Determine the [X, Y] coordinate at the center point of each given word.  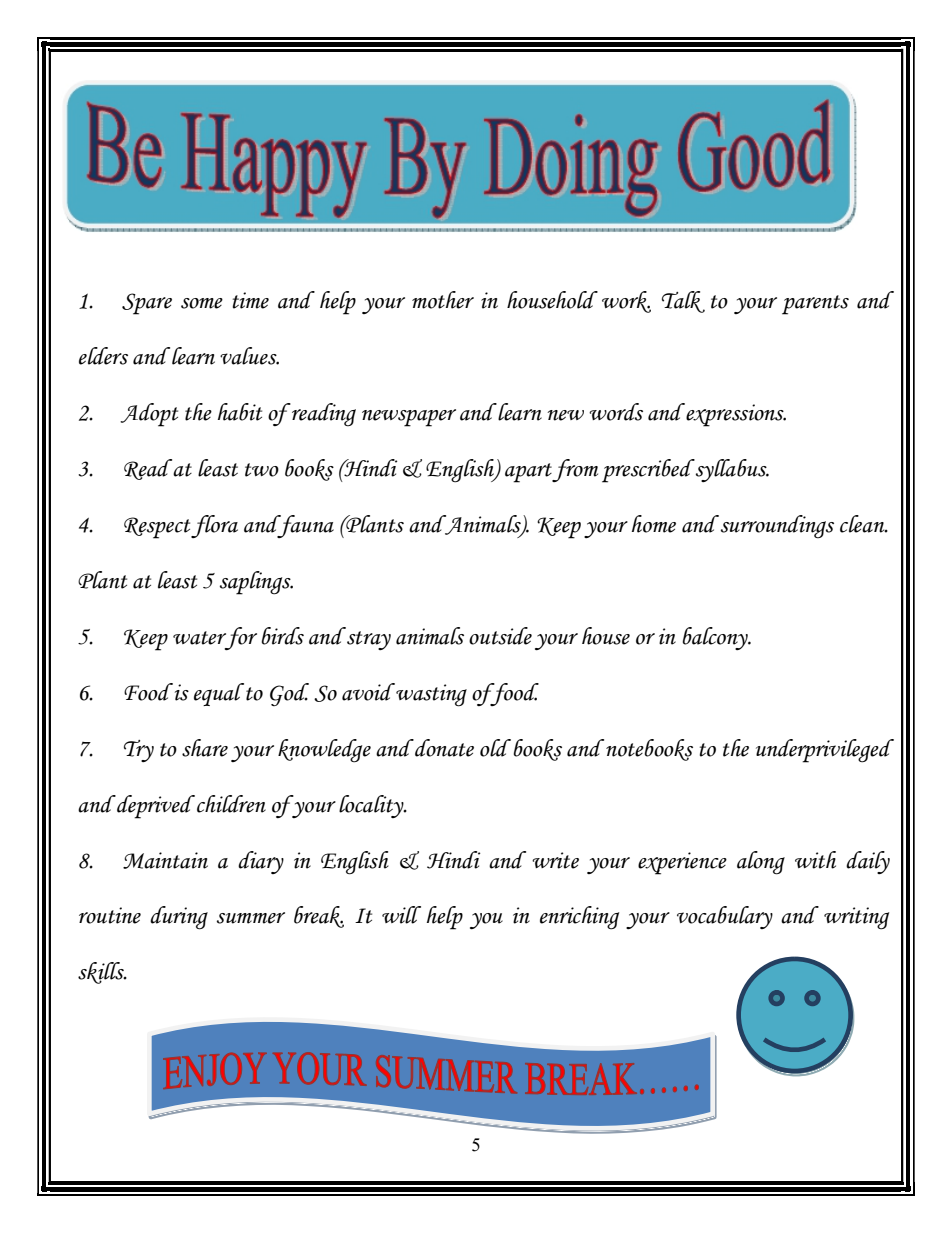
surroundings [777, 527]
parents [815, 305]
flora [214, 526]
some [202, 303]
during [179, 918]
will [401, 915]
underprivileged [825, 751]
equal [219, 694]
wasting [431, 695]
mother [443, 300]
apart [529, 473]
